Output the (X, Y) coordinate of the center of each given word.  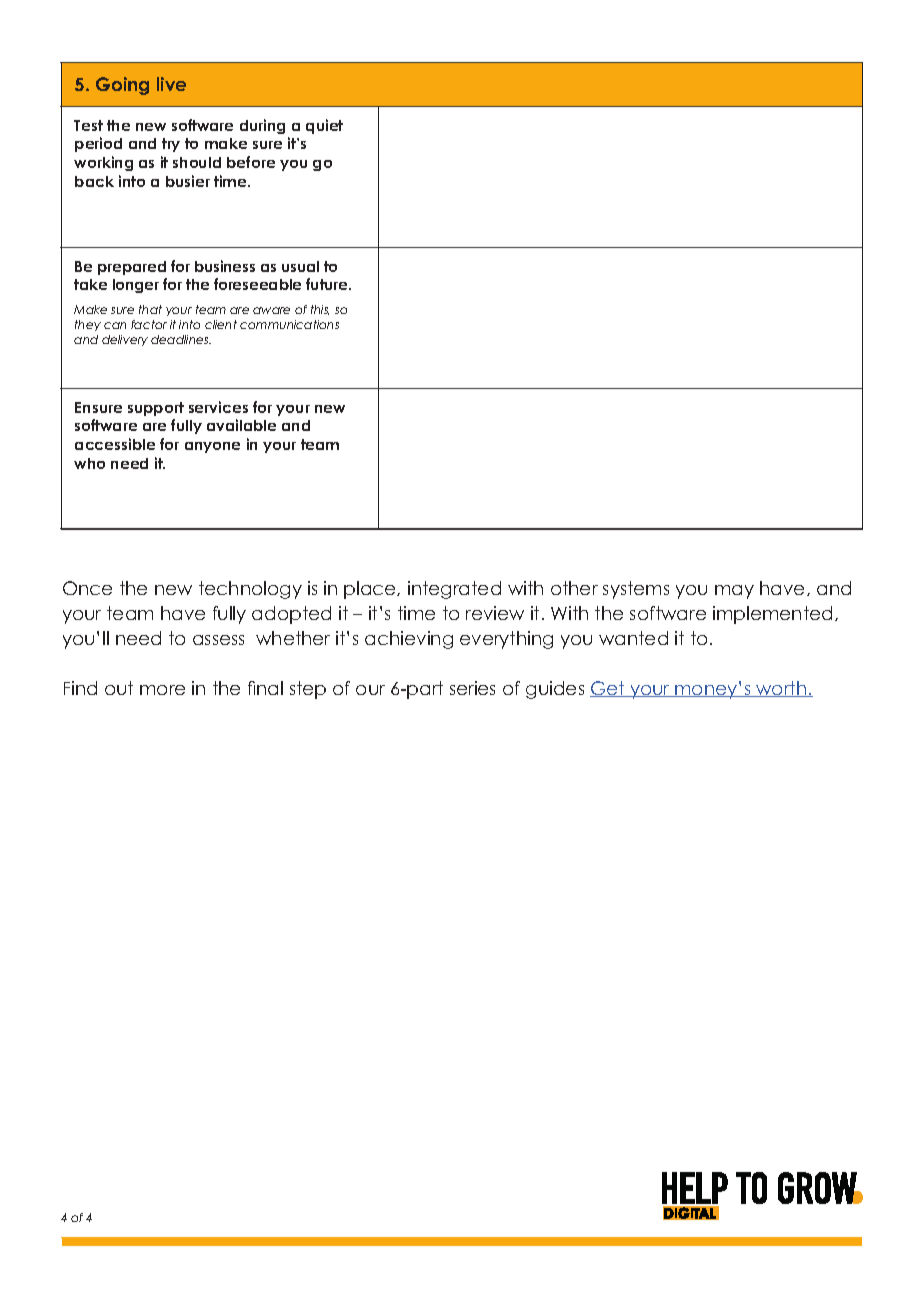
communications (289, 324)
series (472, 688)
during (262, 126)
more (162, 690)
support (156, 409)
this (320, 310)
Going (122, 86)
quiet (324, 126)
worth (781, 689)
